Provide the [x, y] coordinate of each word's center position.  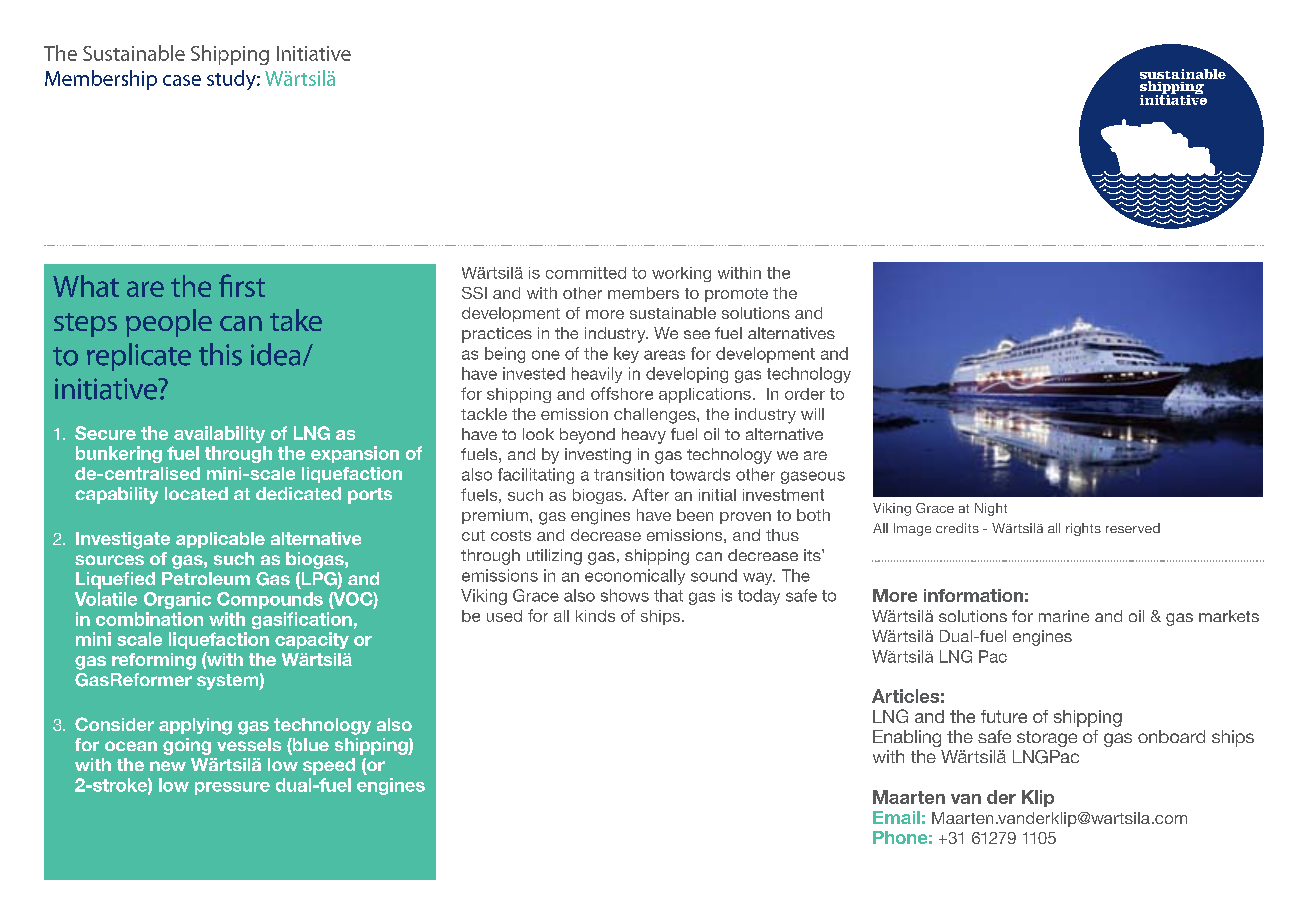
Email [896, 817]
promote [736, 295]
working [681, 274]
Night [991, 509]
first [242, 285]
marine [1064, 616]
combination [149, 619]
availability [219, 434]
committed [586, 273]
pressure [232, 788]
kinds [595, 616]
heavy [644, 436]
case [182, 80]
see [697, 334]
